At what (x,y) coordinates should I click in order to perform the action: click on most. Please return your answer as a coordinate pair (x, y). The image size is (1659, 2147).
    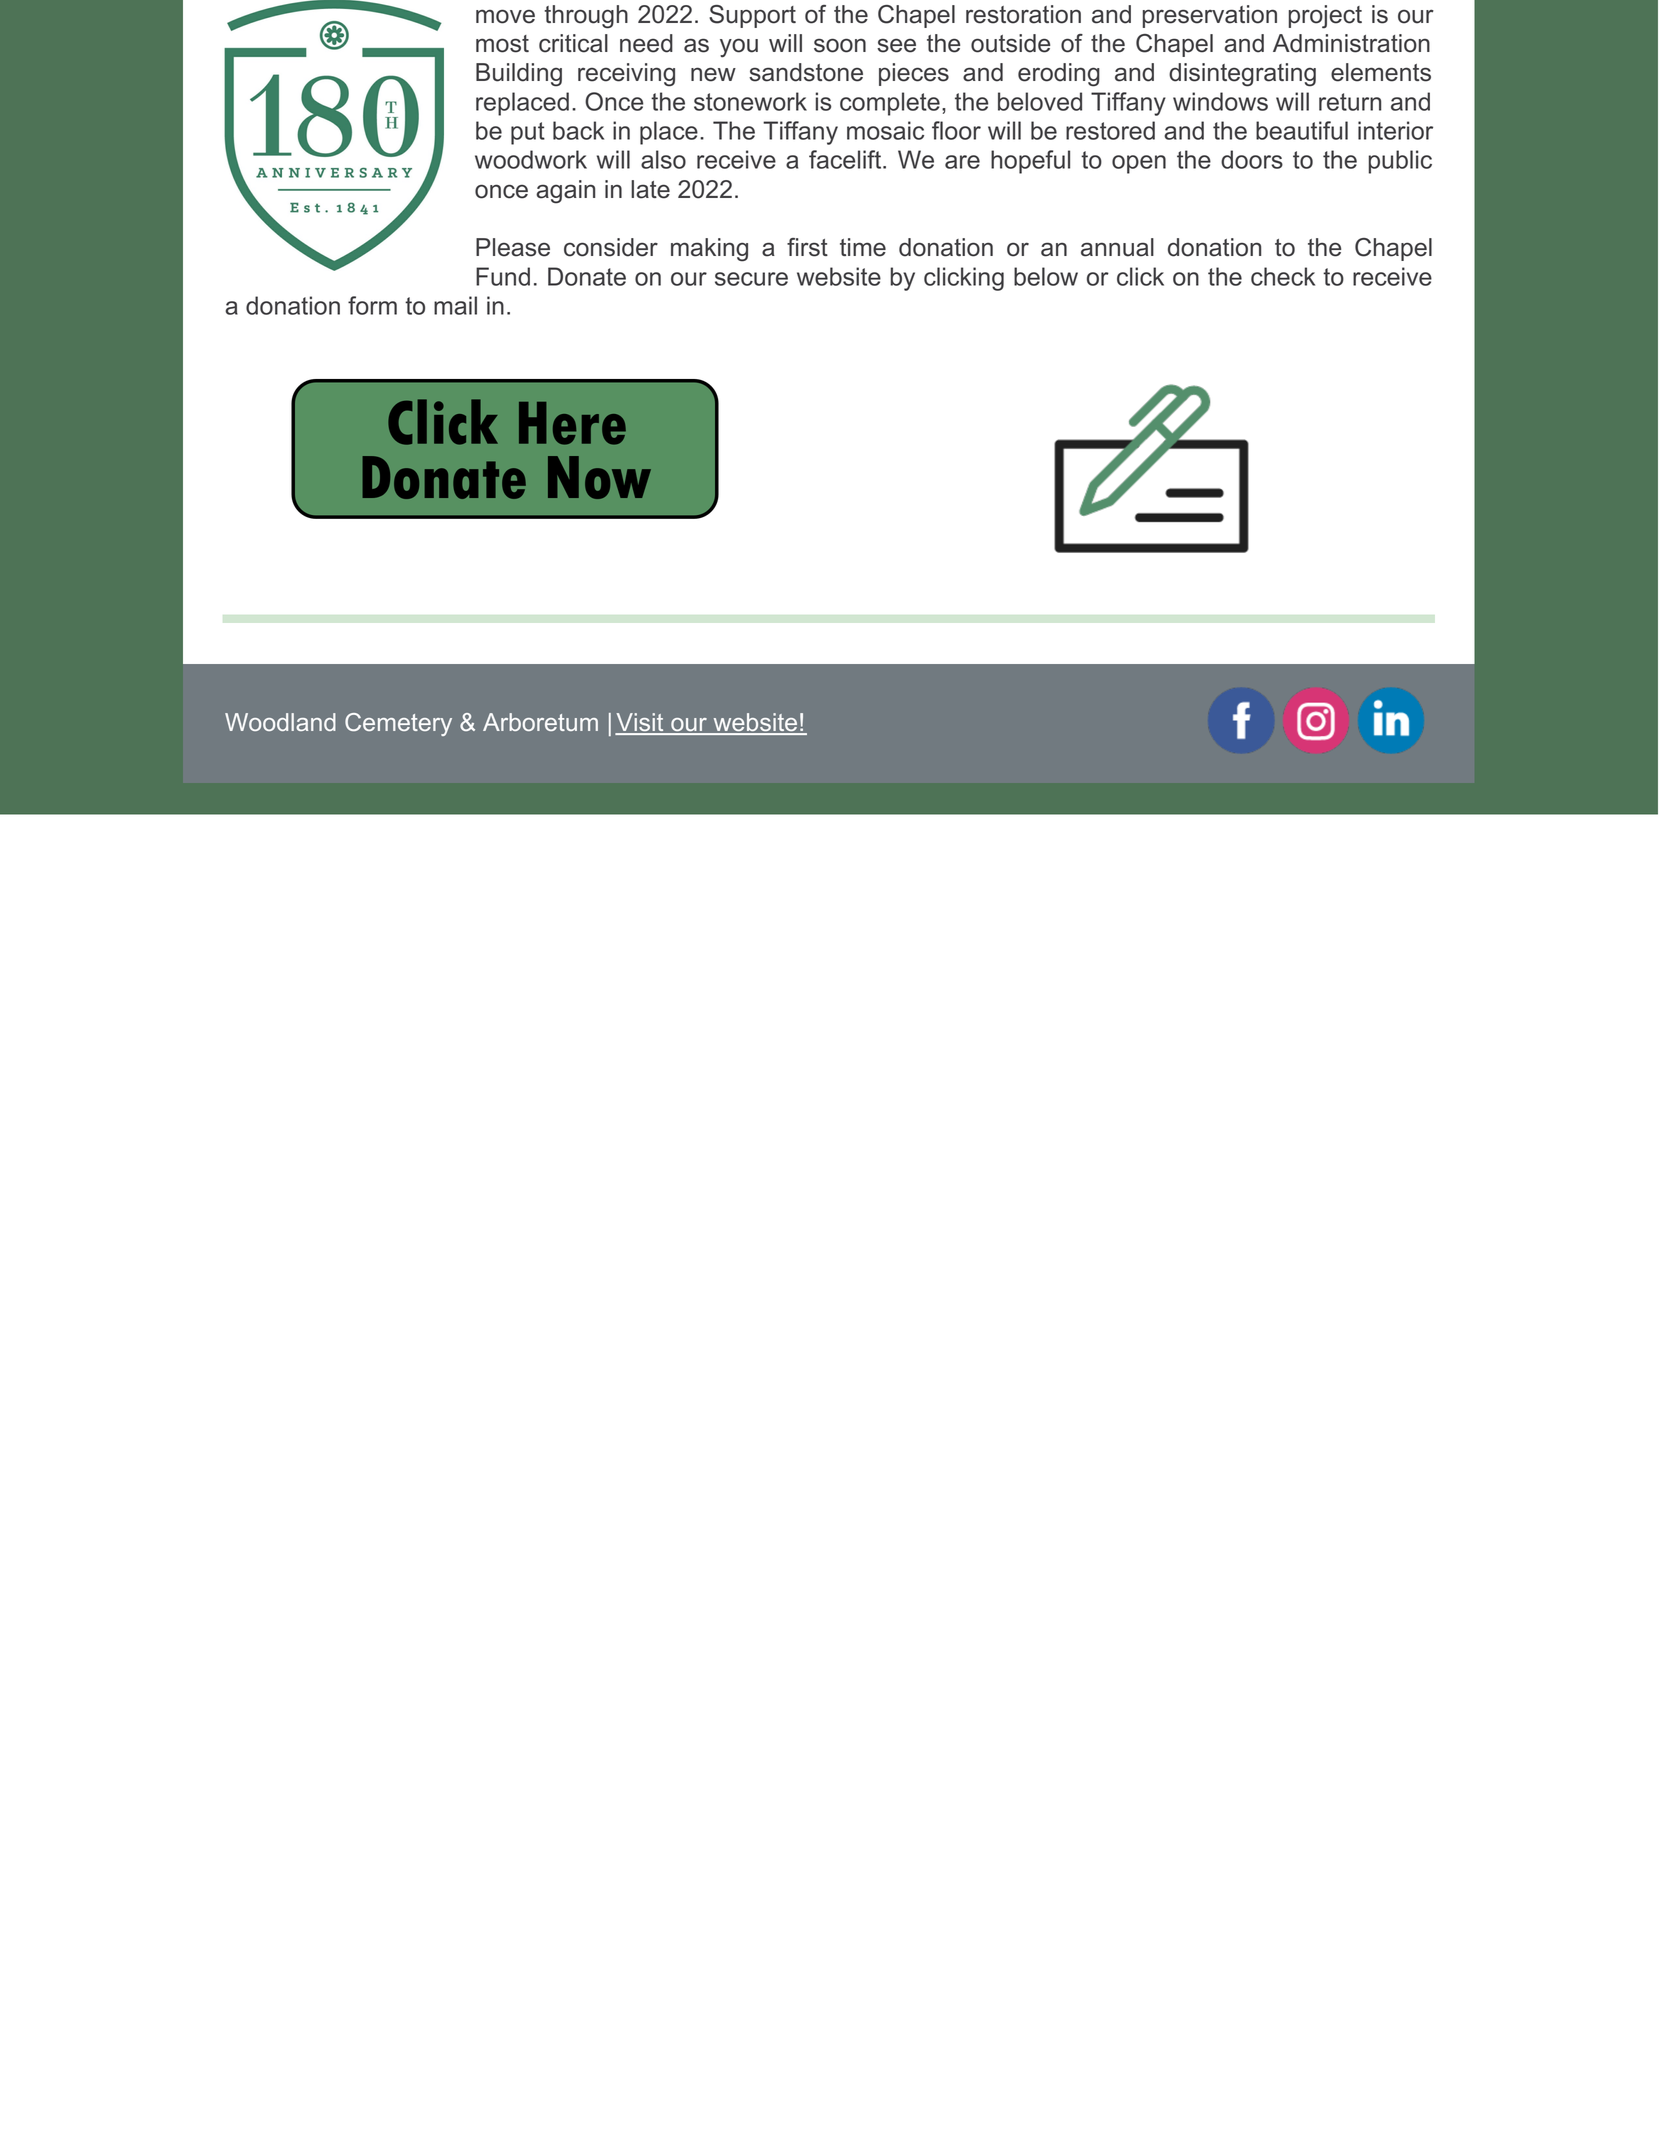
    Looking at the image, I should click on (502, 44).
